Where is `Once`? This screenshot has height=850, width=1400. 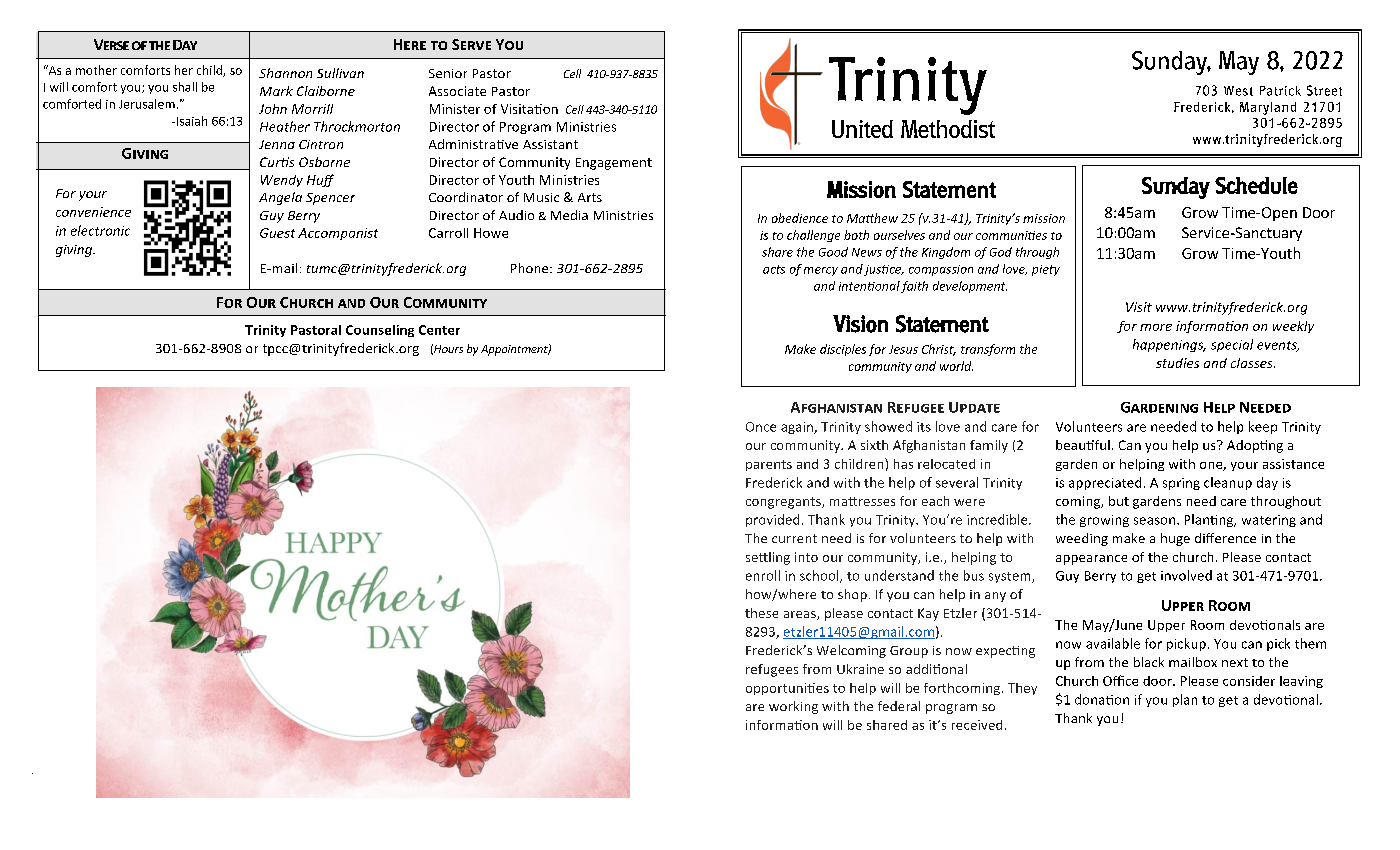
Once is located at coordinates (761, 427).
